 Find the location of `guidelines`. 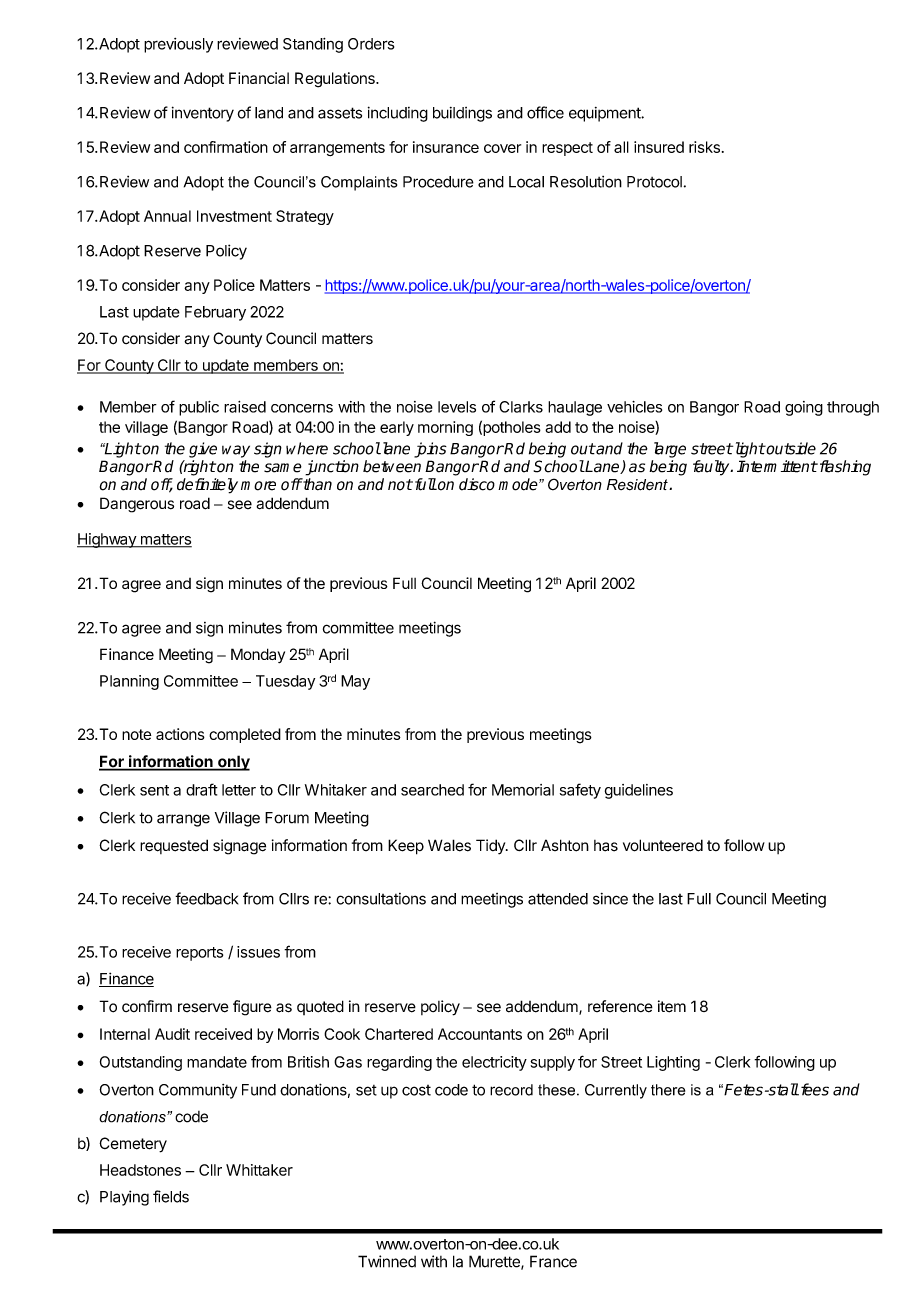

guidelines is located at coordinates (639, 791).
